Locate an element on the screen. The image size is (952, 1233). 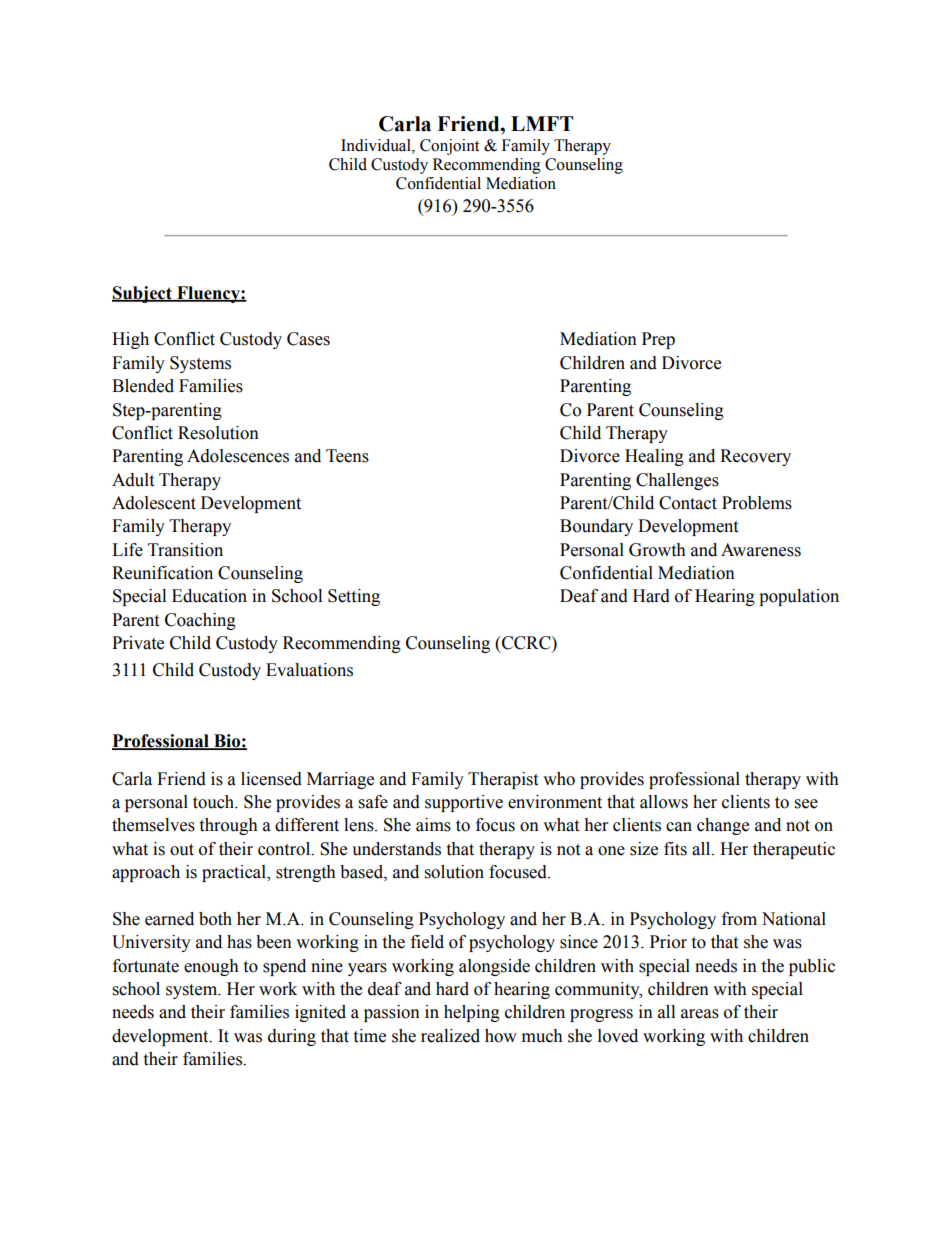
enough is located at coordinates (211, 967).
